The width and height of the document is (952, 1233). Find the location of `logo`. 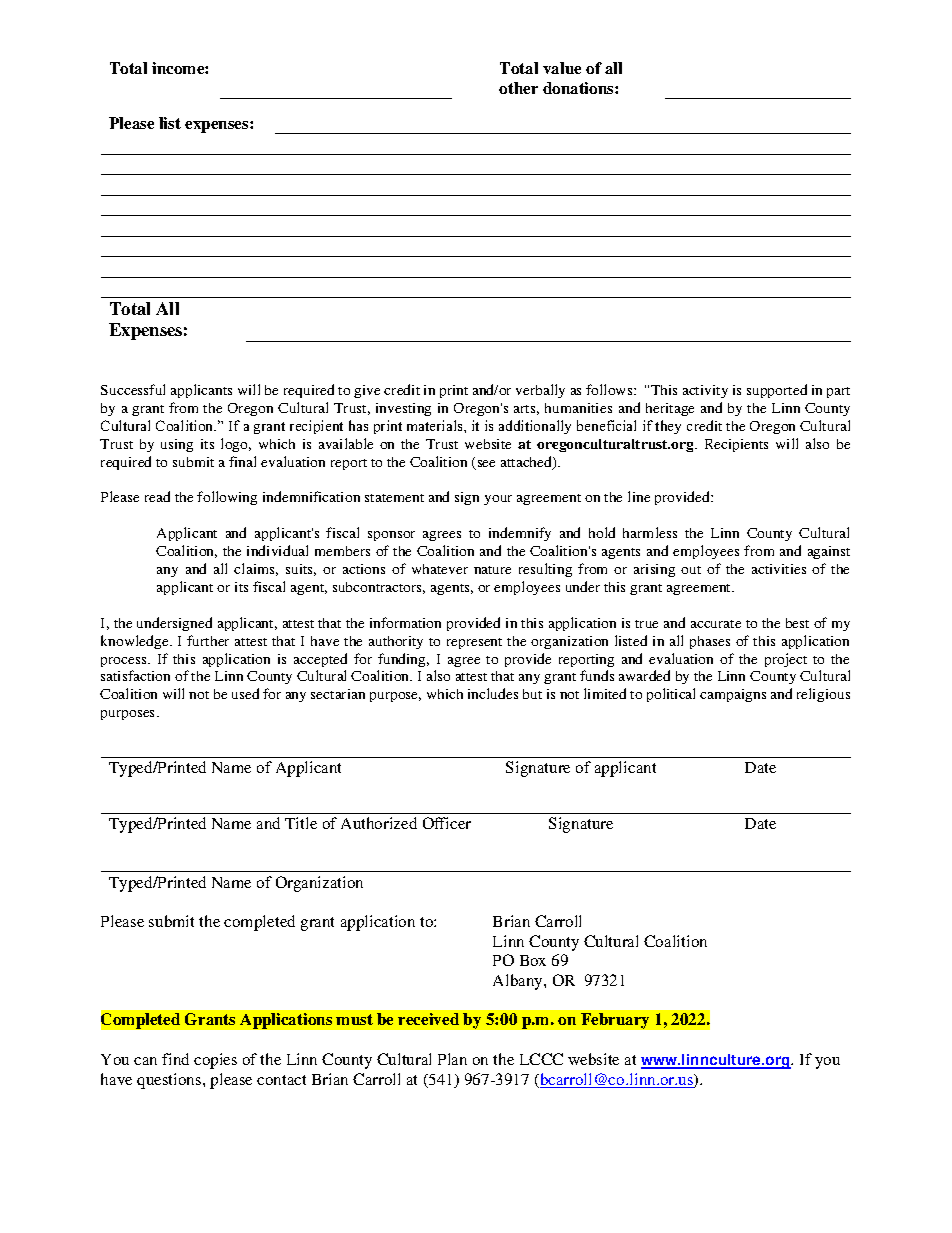

logo is located at coordinates (236, 445).
